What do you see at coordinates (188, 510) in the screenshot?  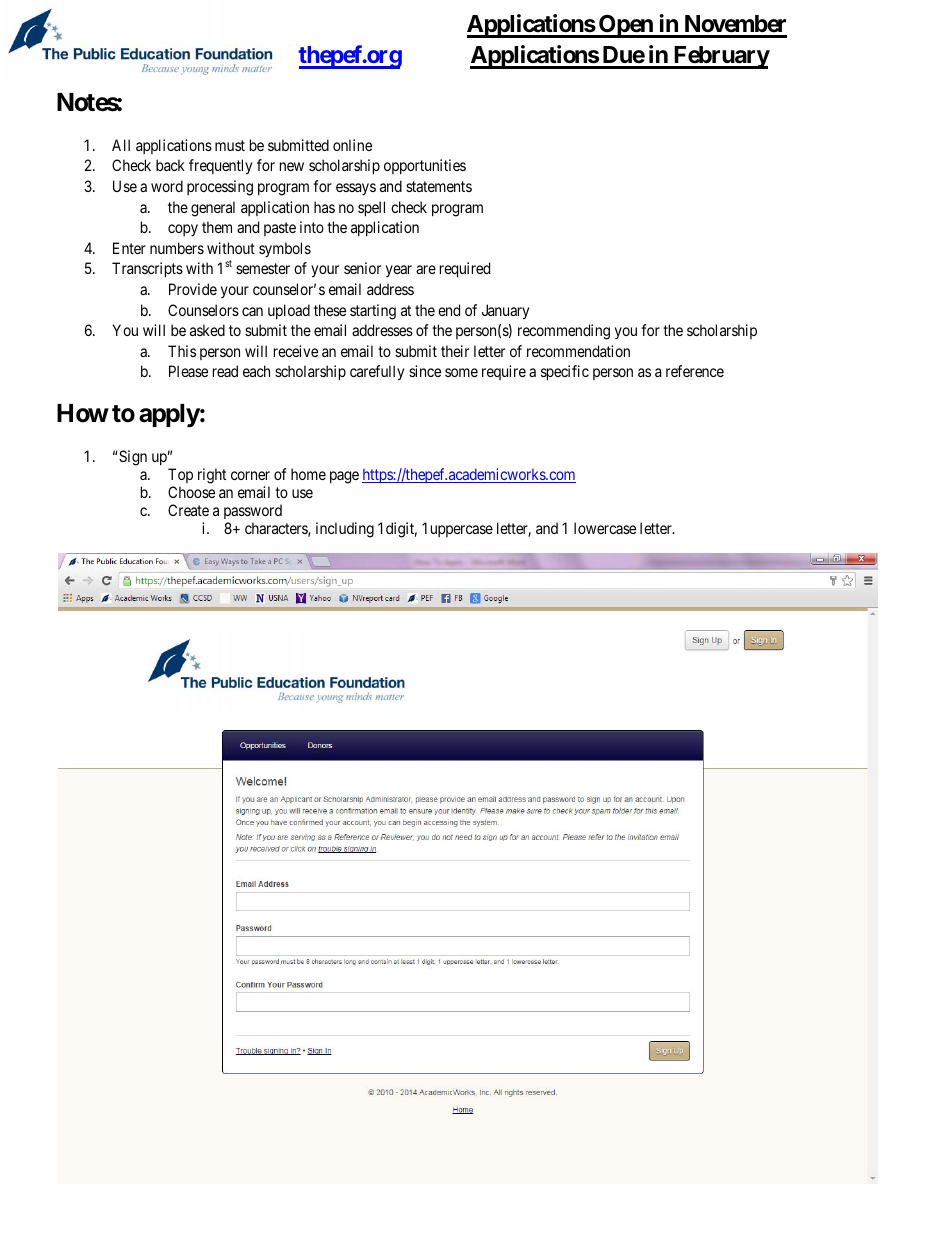 I see `Create` at bounding box center [188, 510].
